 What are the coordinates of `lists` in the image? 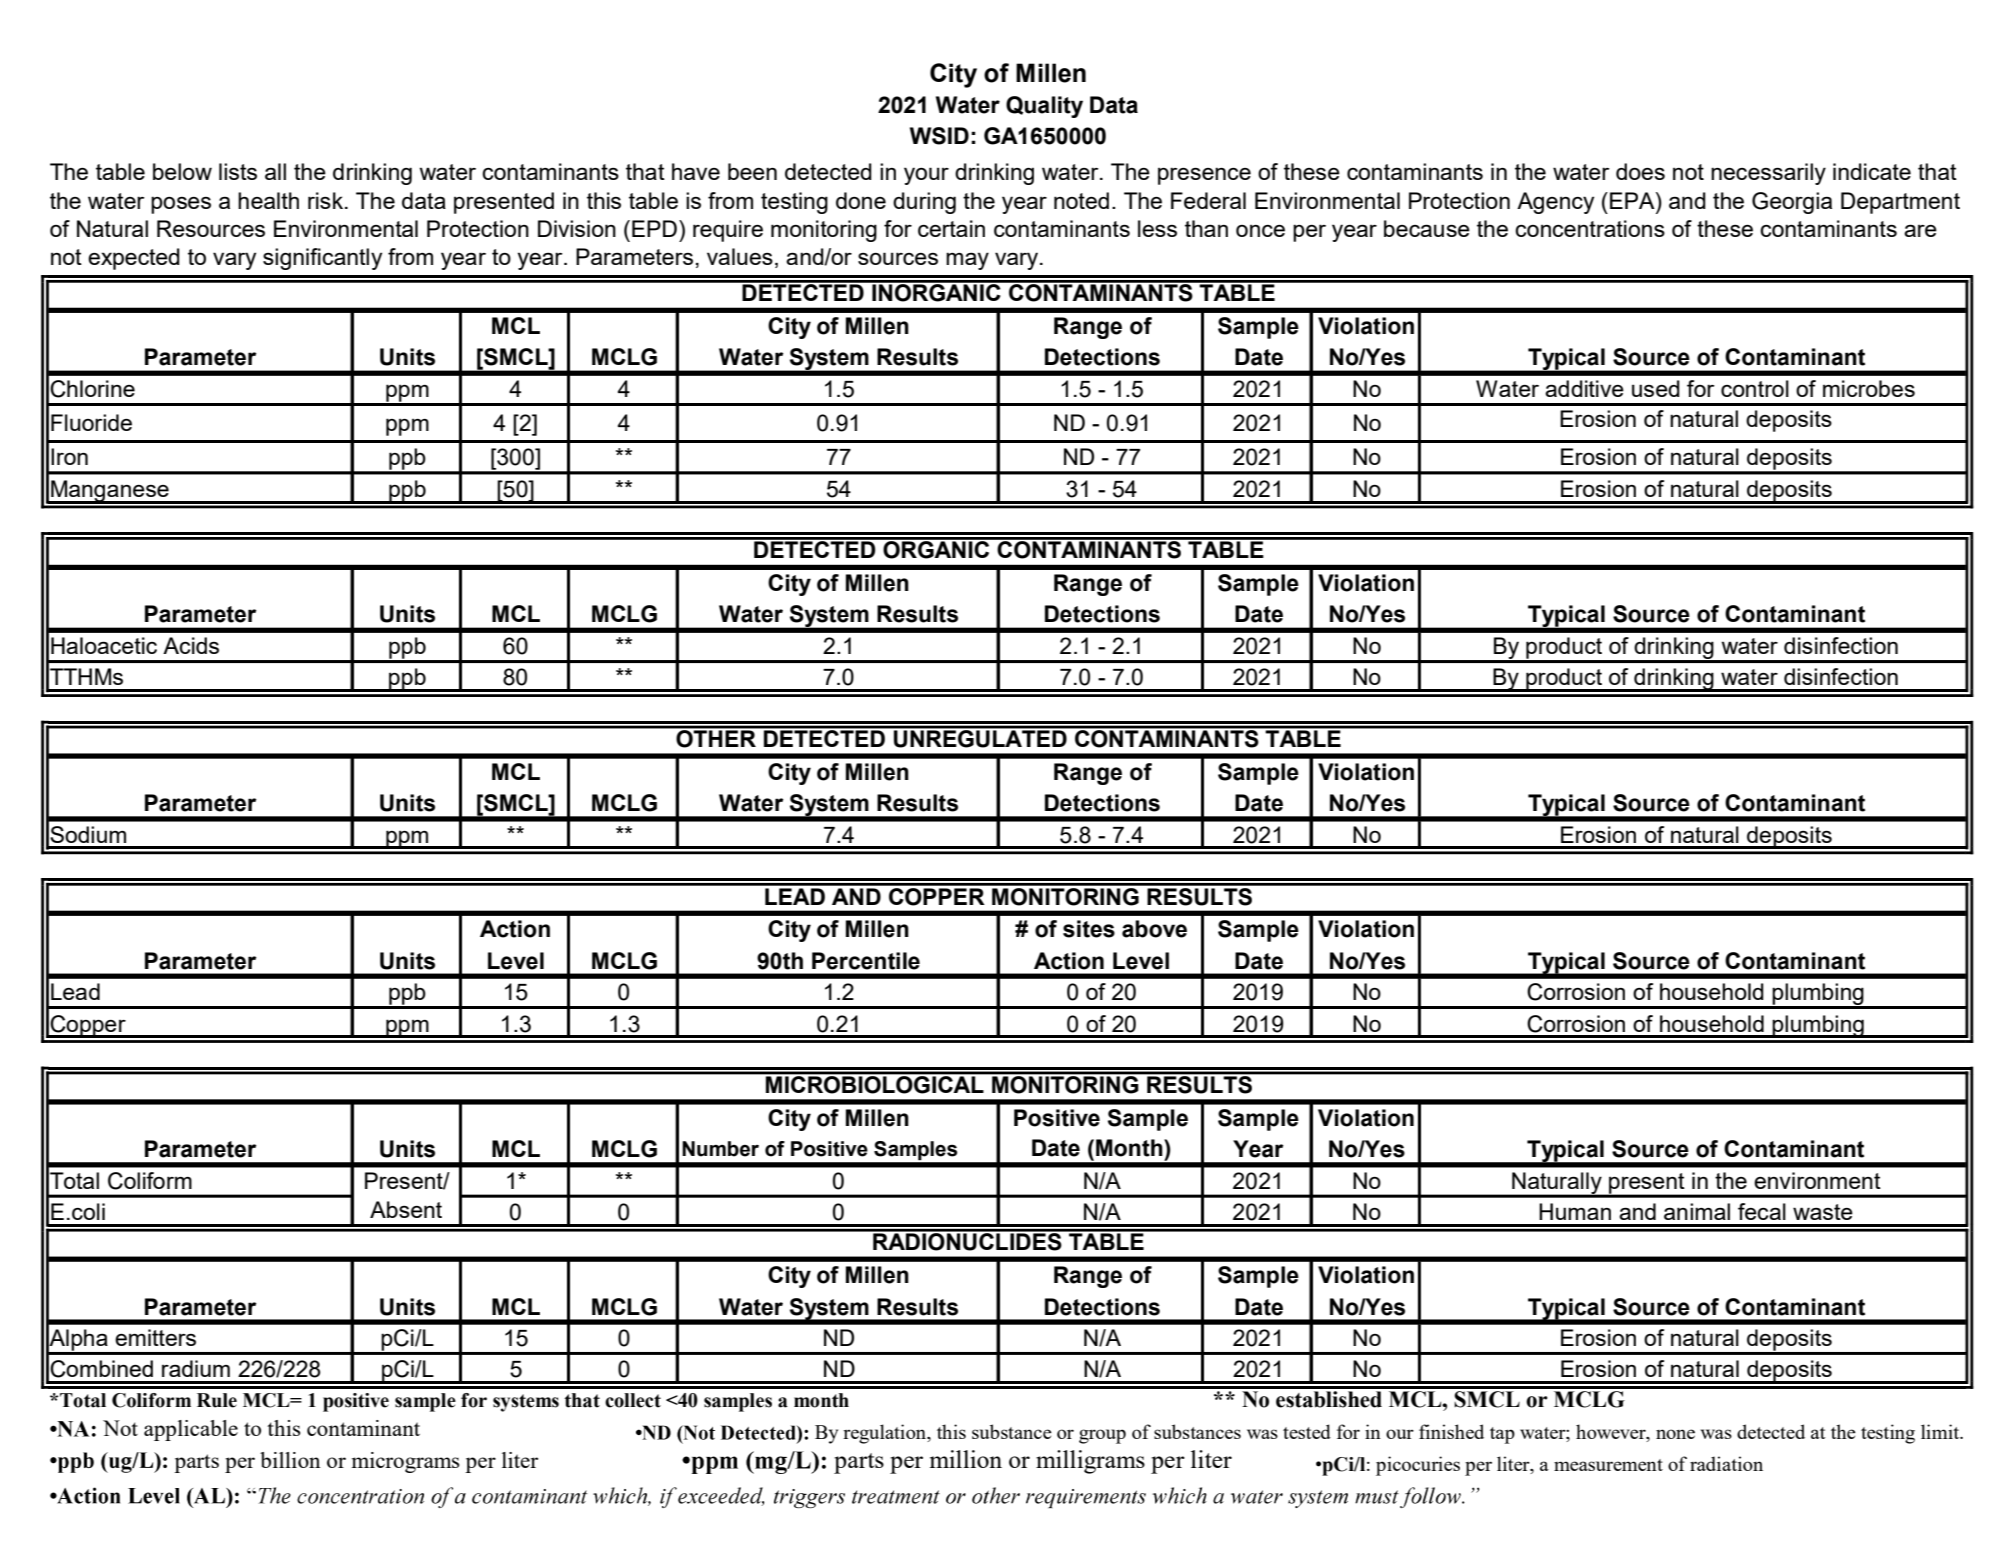 It's located at (238, 171).
